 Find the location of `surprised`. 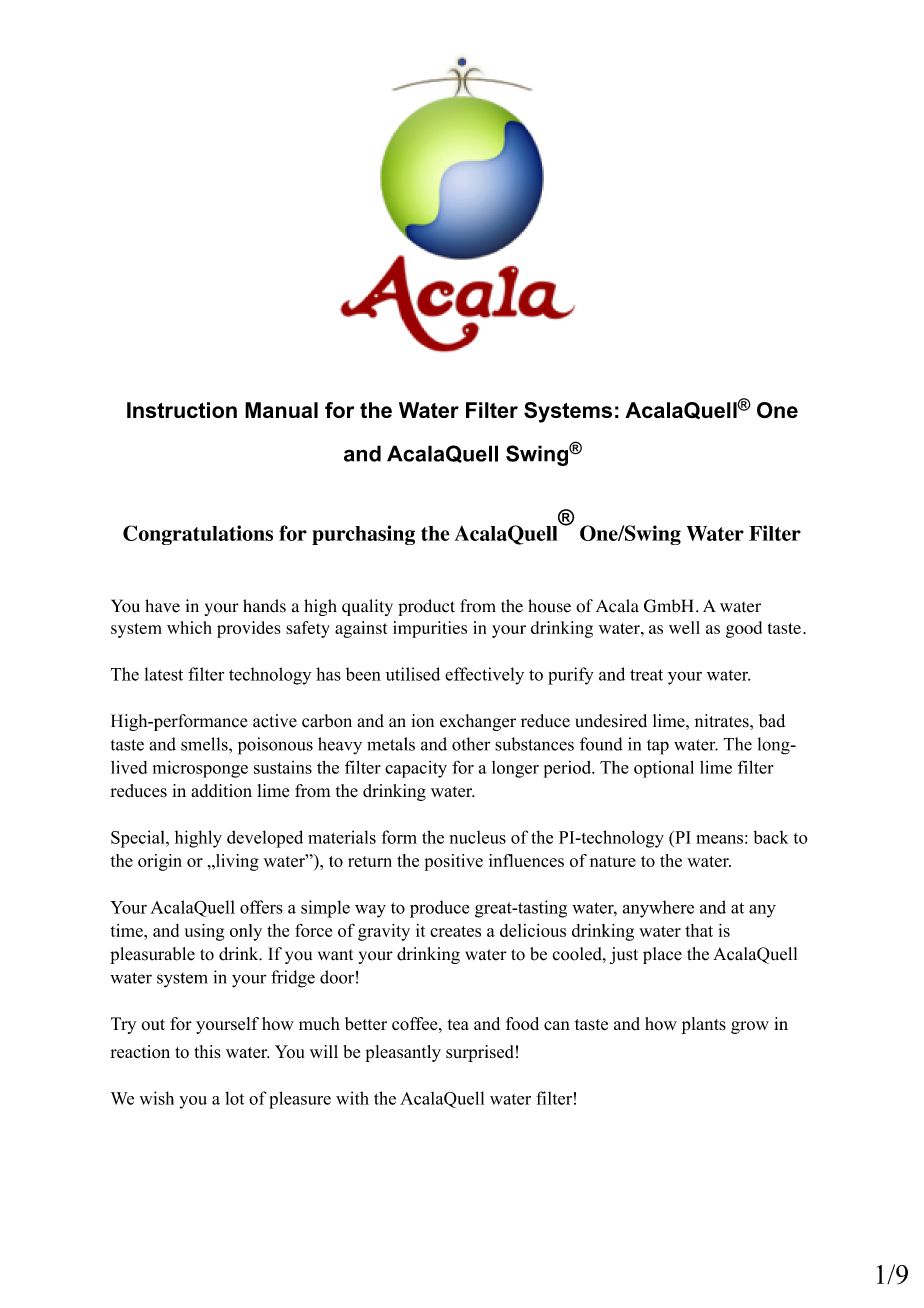

surprised is located at coordinates (480, 1053).
